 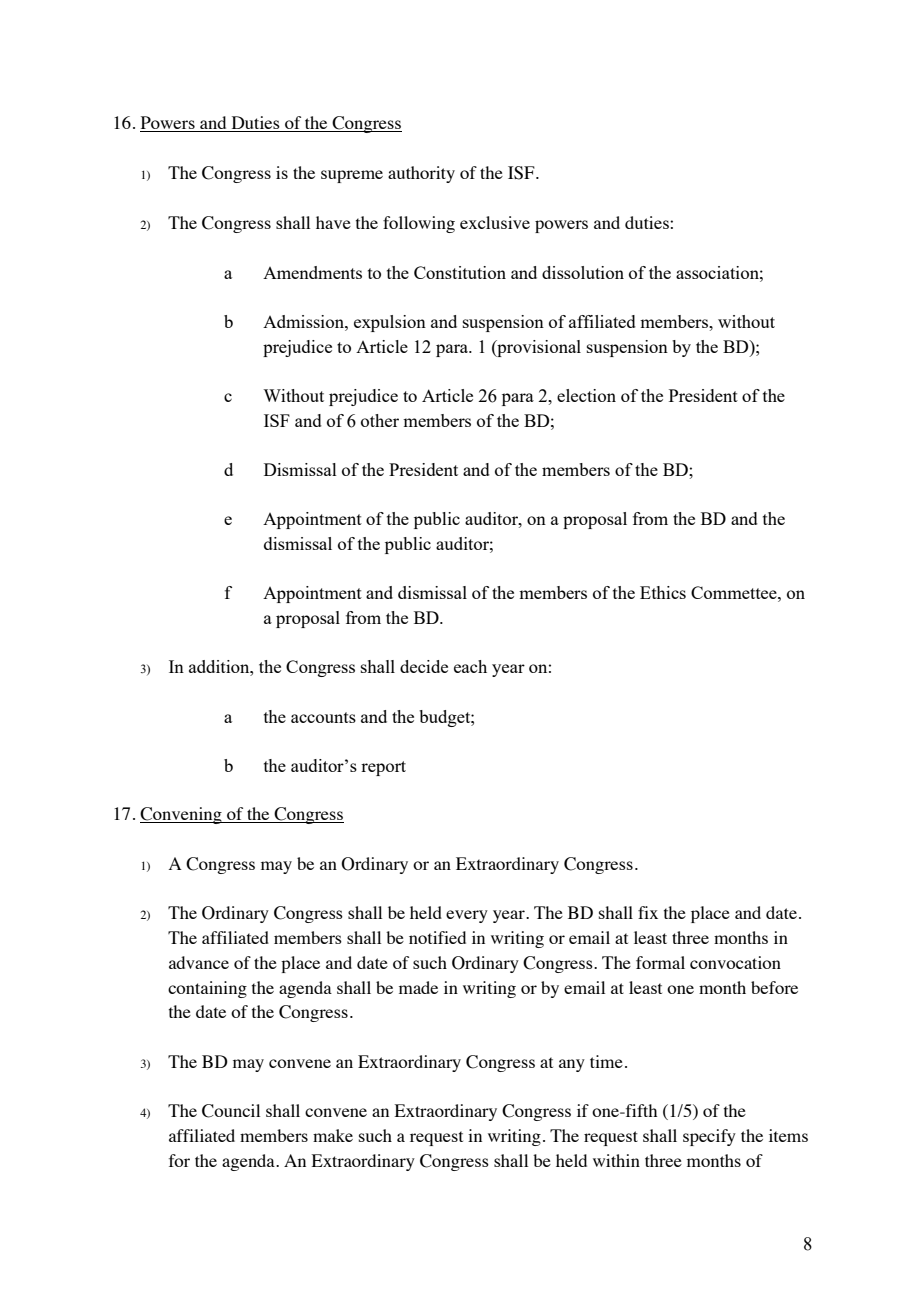 What do you see at coordinates (470, 666) in the screenshot?
I see `each` at bounding box center [470, 666].
